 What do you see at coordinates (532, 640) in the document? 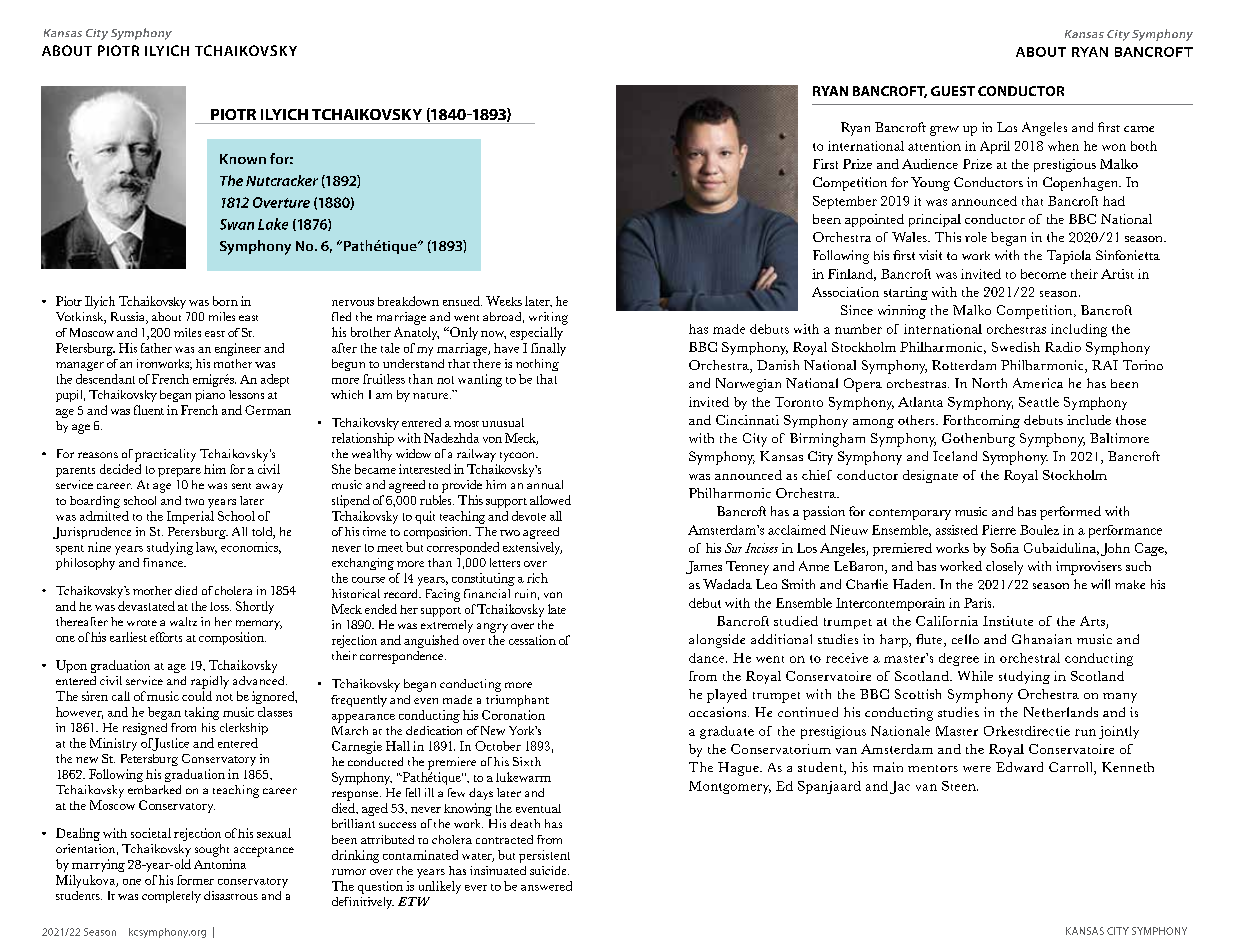
I see `cessation` at bounding box center [532, 640].
